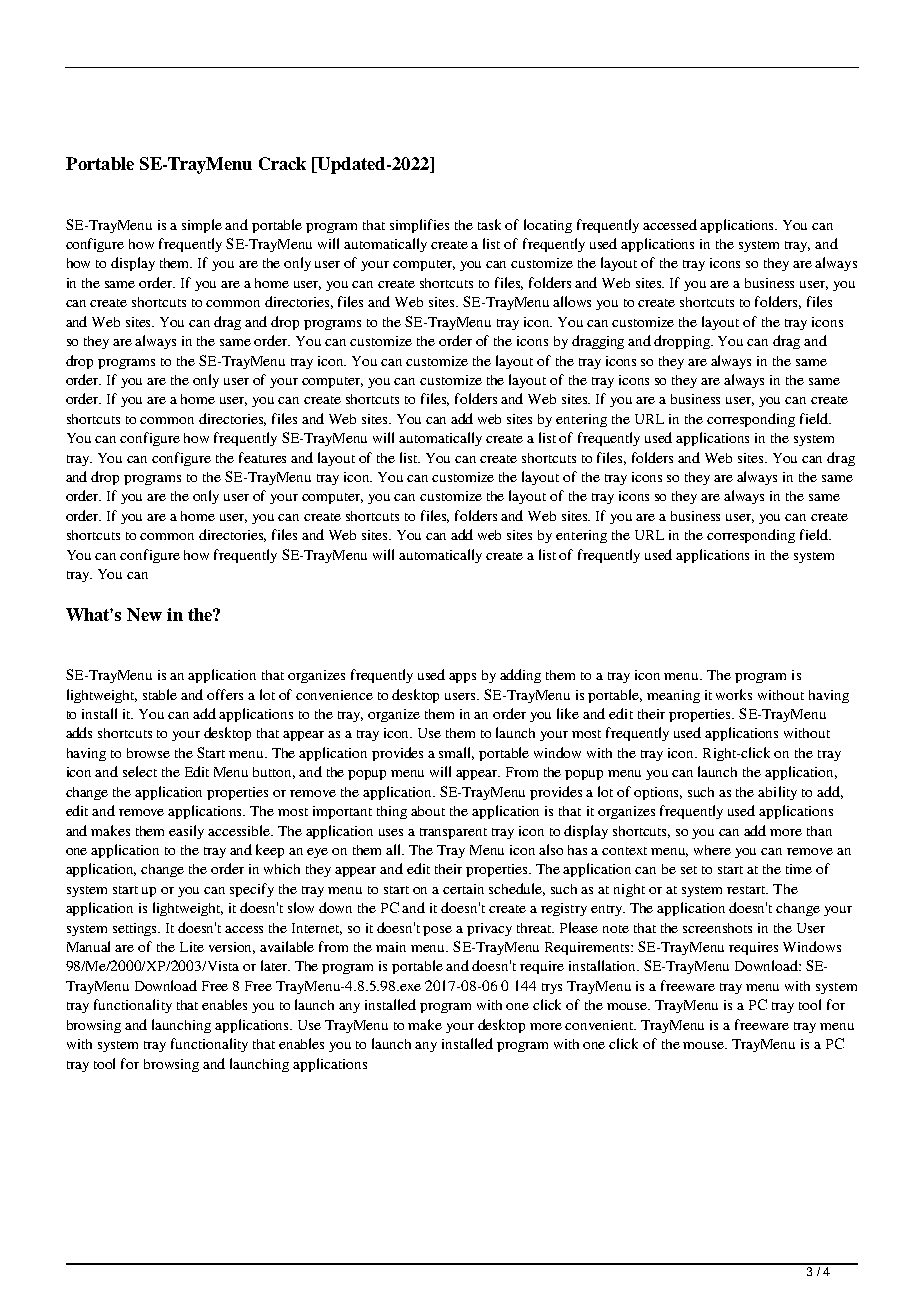 The image size is (924, 1308). Describe the element at coordinates (489, 224) in the image. I see `task` at that location.
